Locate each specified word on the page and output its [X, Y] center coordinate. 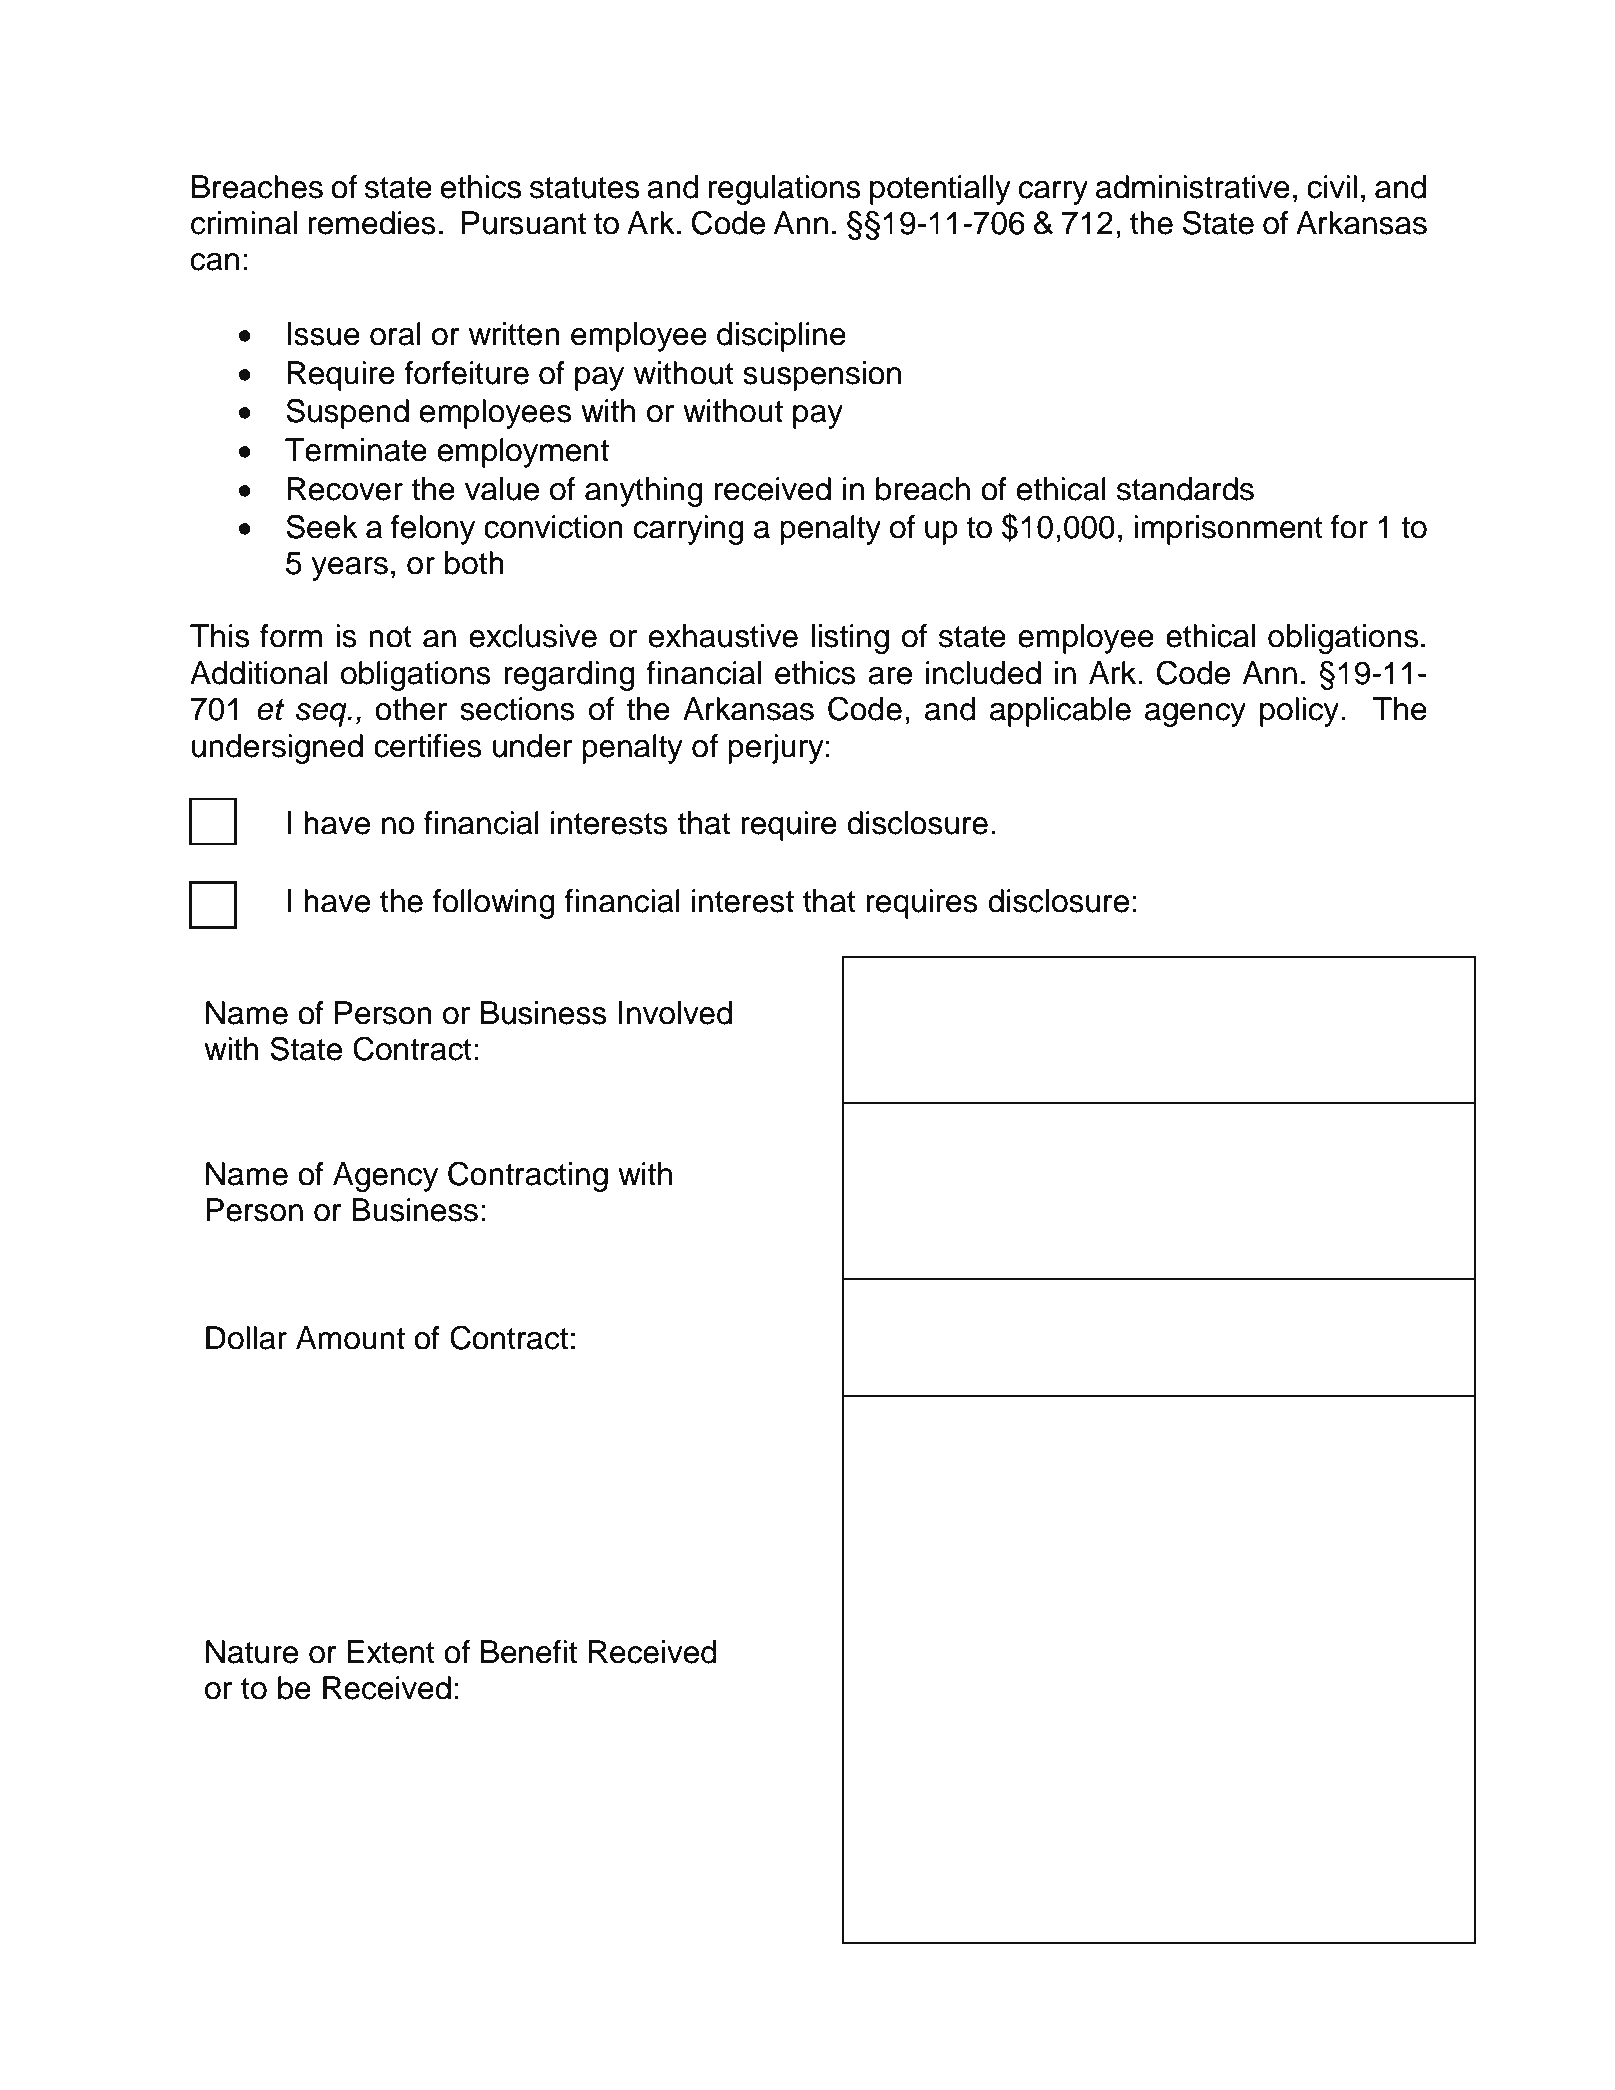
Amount [350, 1338]
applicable [1060, 712]
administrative [1193, 187]
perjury [776, 749]
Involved [675, 1013]
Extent [391, 1652]
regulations [785, 190]
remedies [372, 223]
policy [1301, 712]
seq [322, 715]
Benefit [529, 1652]
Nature [252, 1652]
